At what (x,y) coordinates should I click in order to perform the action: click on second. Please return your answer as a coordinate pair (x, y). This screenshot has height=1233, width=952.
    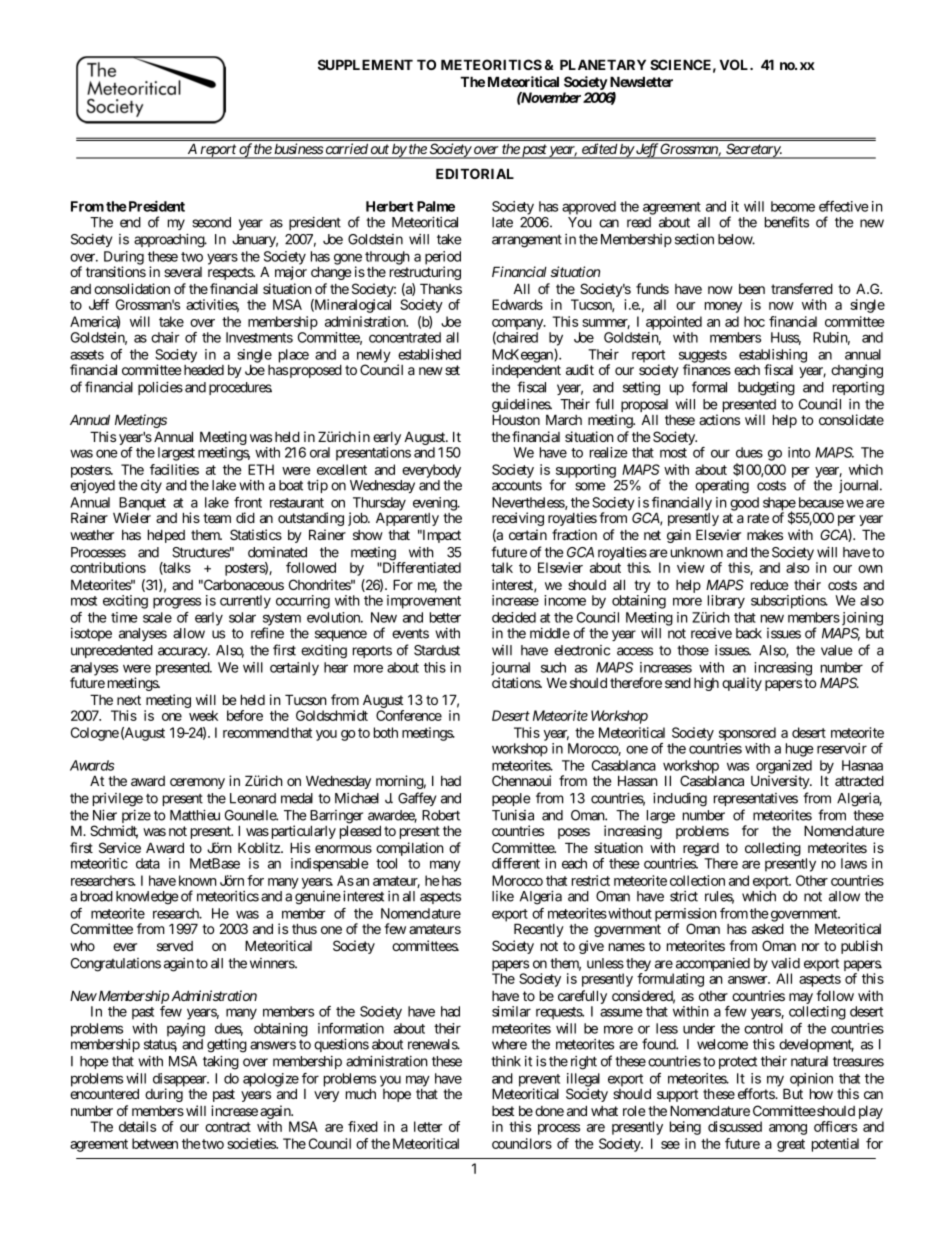
    Looking at the image, I should click on (211, 222).
